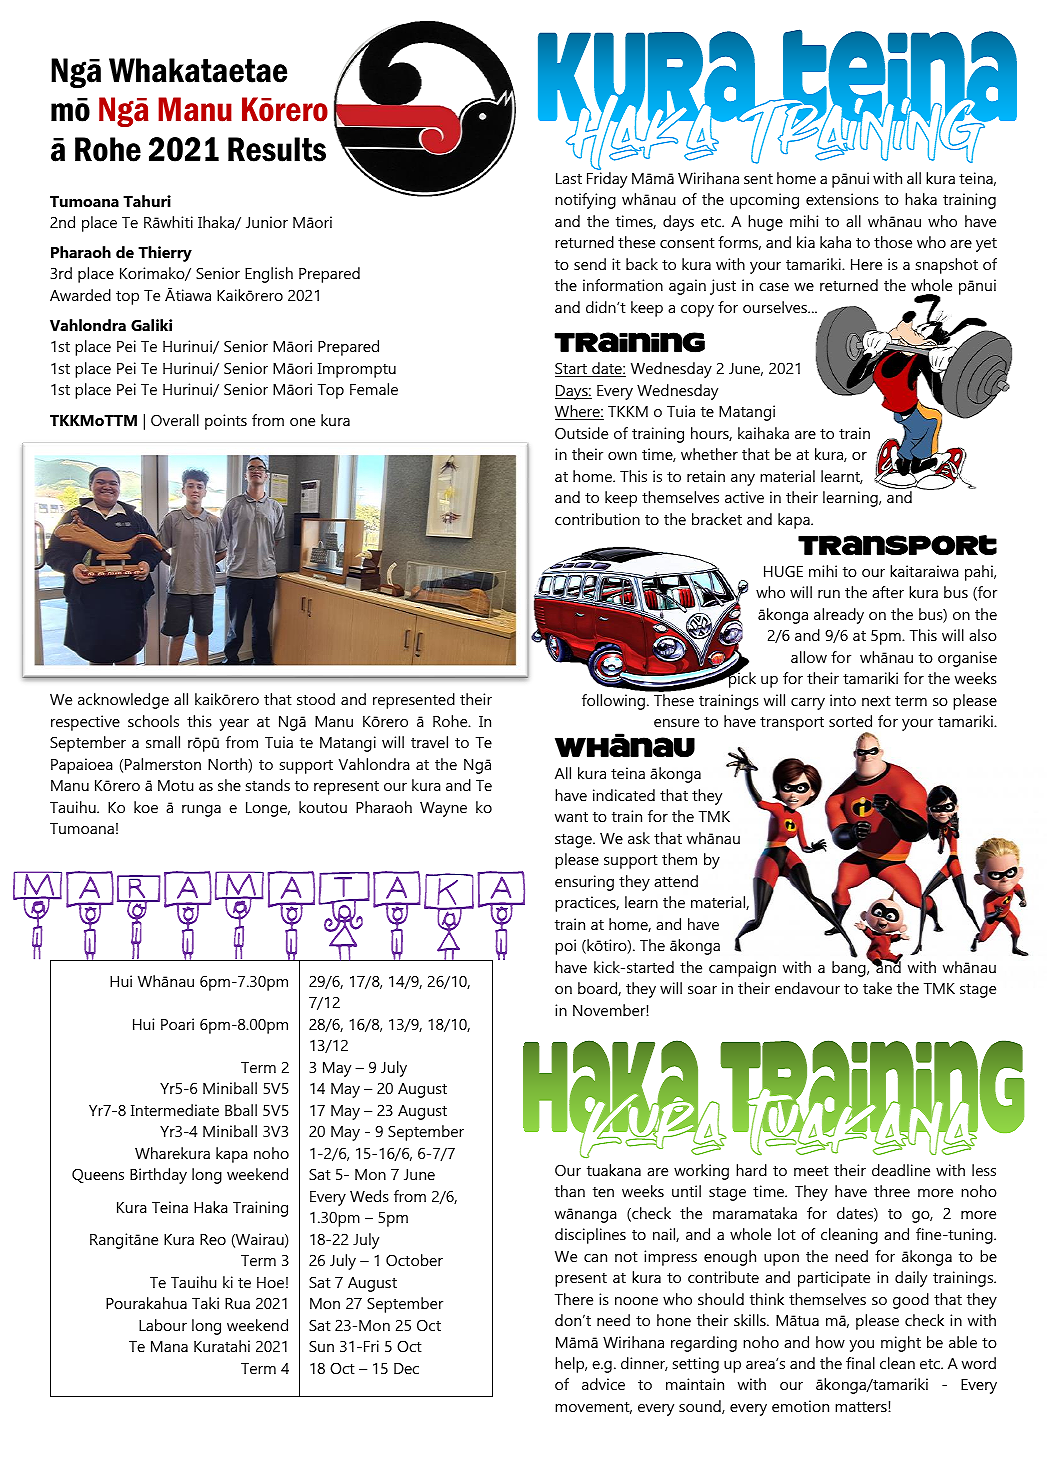  What do you see at coordinates (158, 1176) in the document?
I see `Birthday` at bounding box center [158, 1176].
